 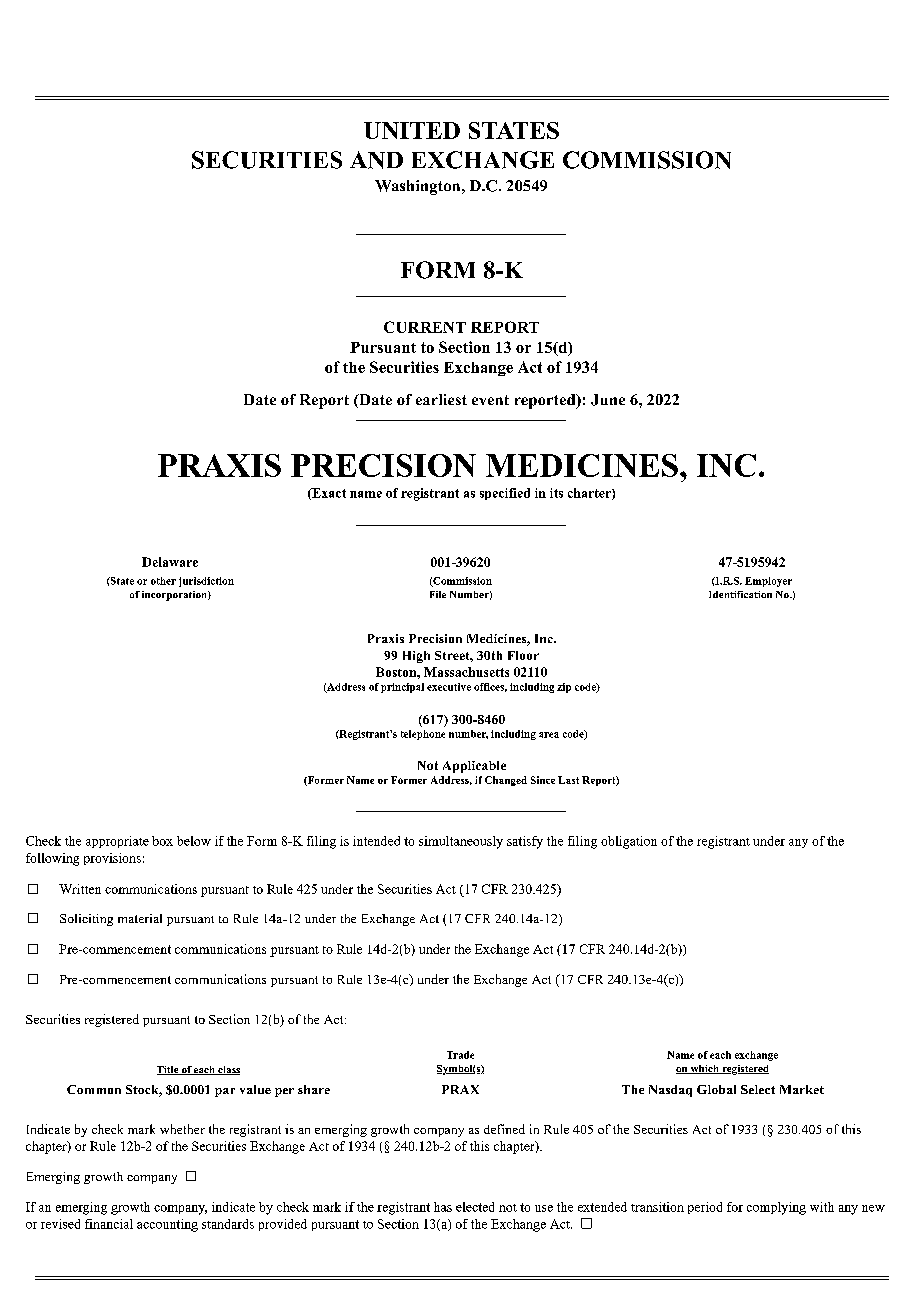 What do you see at coordinates (170, 562) in the document?
I see `Delaware` at bounding box center [170, 562].
